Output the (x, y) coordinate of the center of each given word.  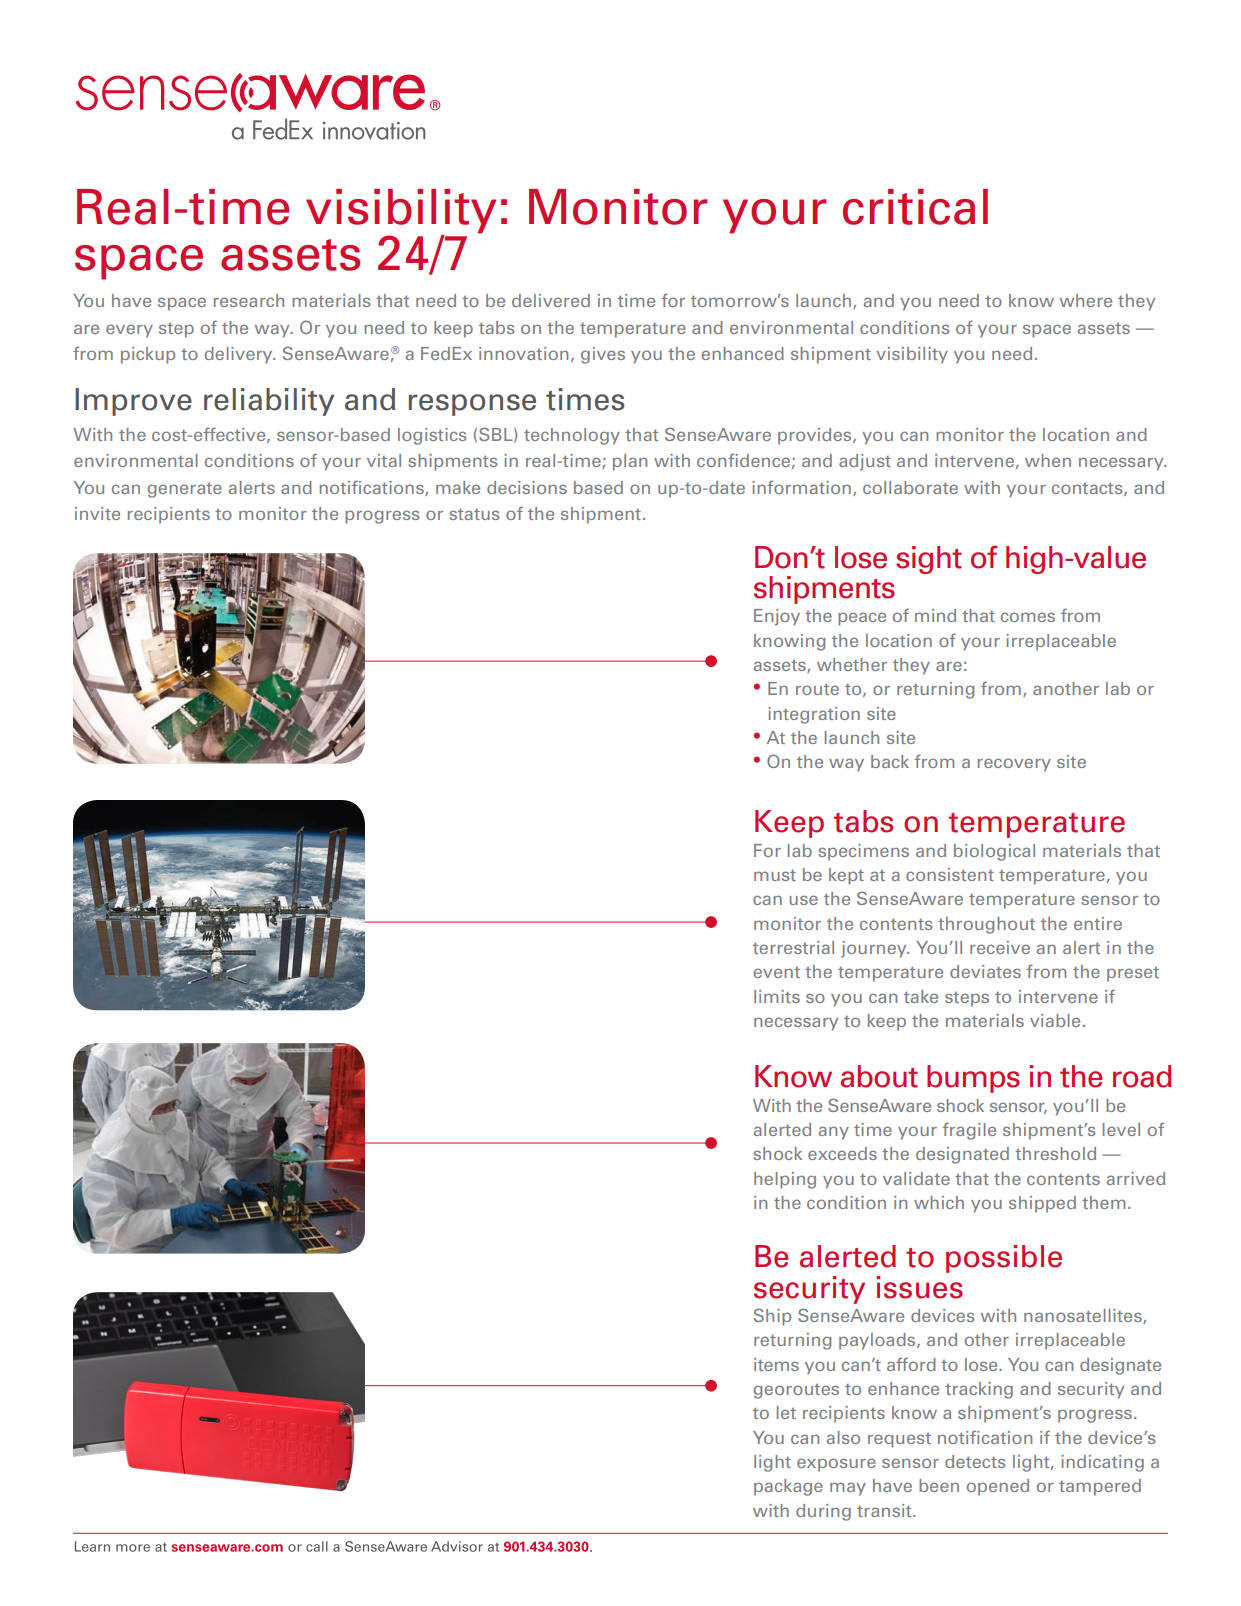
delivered (551, 300)
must (775, 875)
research (249, 300)
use (803, 900)
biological (994, 852)
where (1086, 300)
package (788, 1487)
